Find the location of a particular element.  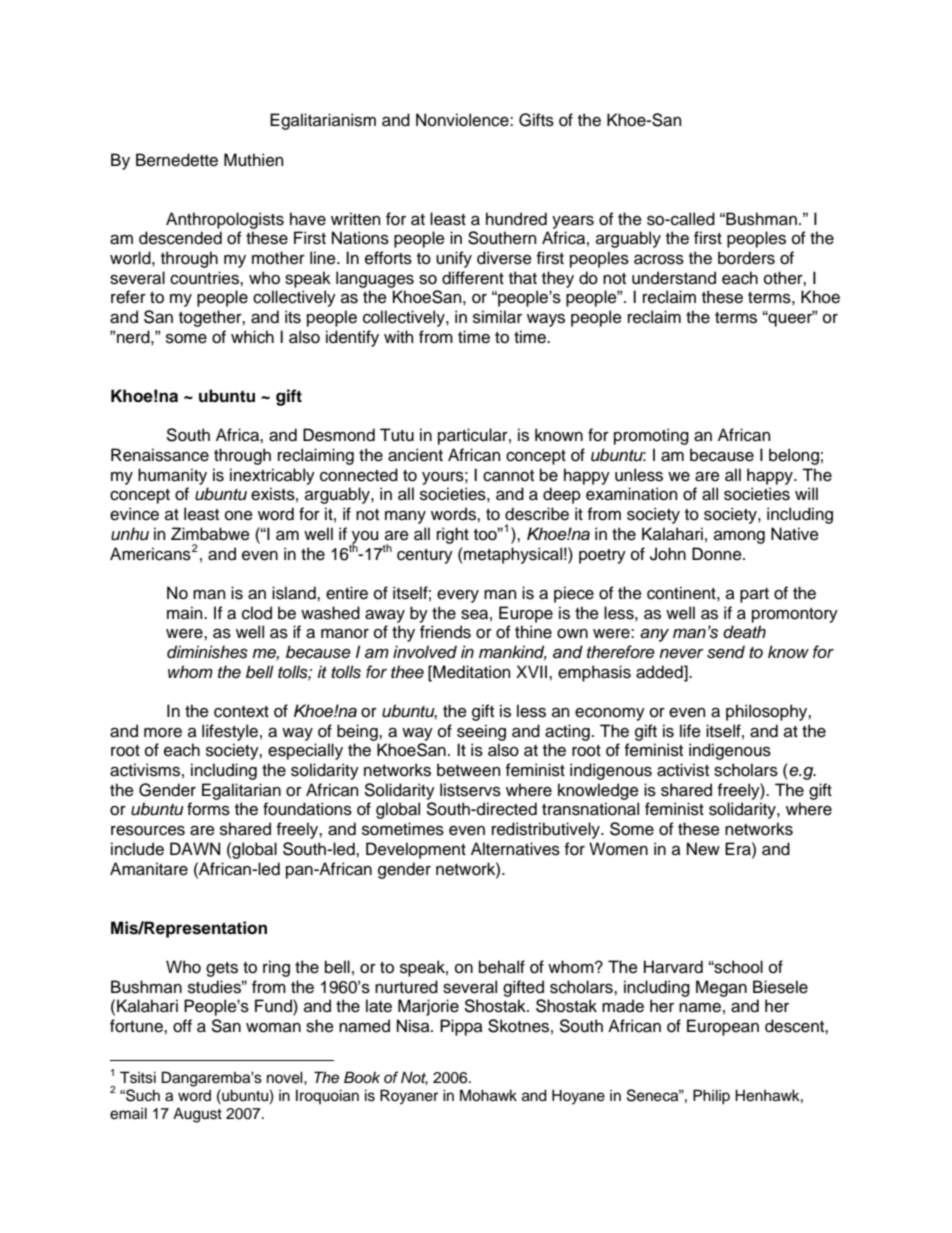

diminishes is located at coordinates (207, 652).
